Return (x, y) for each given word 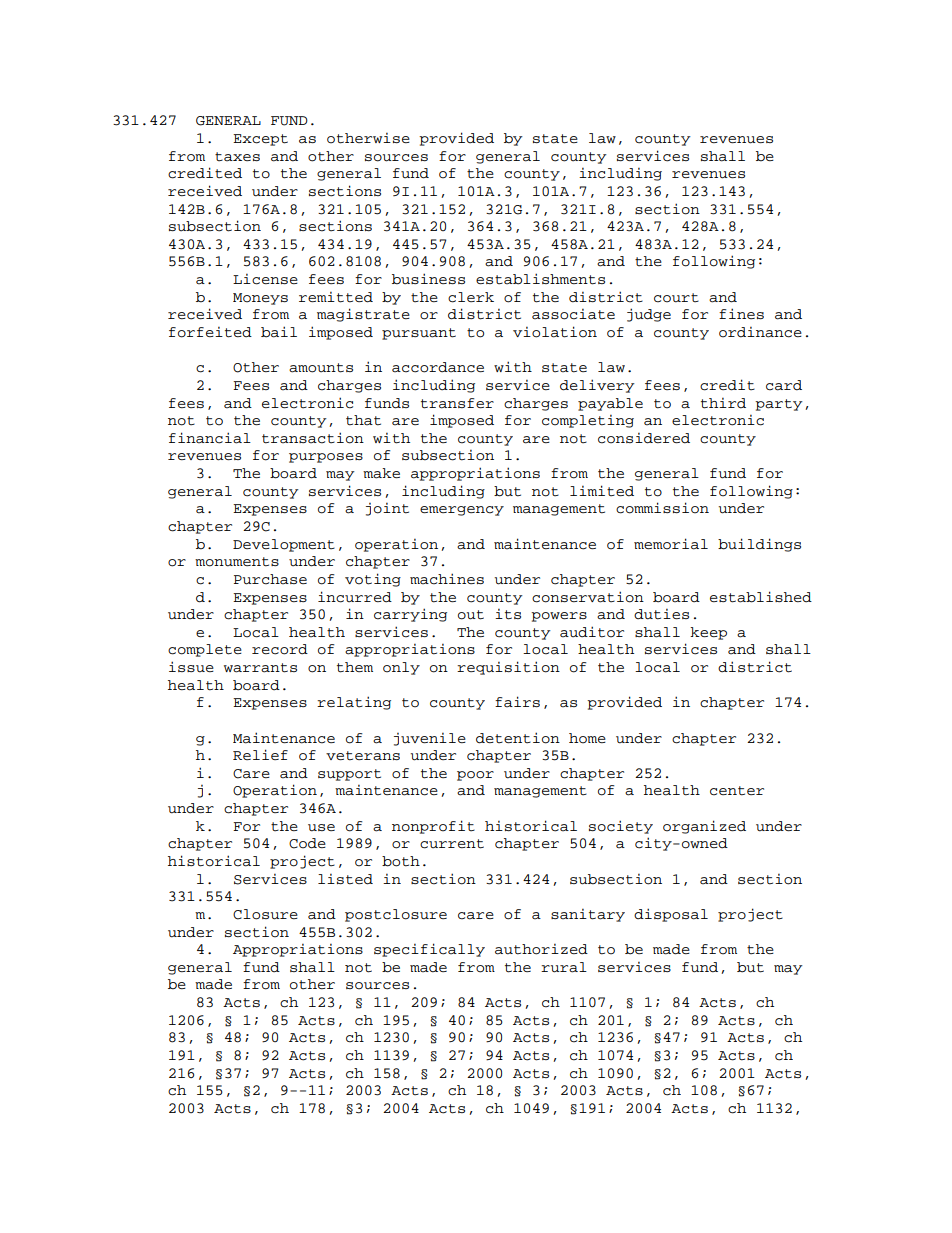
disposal (671, 915)
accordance (438, 367)
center (737, 791)
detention (518, 738)
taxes (237, 157)
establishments (540, 279)
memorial (671, 544)
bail (279, 332)
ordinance (760, 332)
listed (345, 879)
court (676, 298)
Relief (260, 754)
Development (284, 545)
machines (447, 579)
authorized (541, 949)
